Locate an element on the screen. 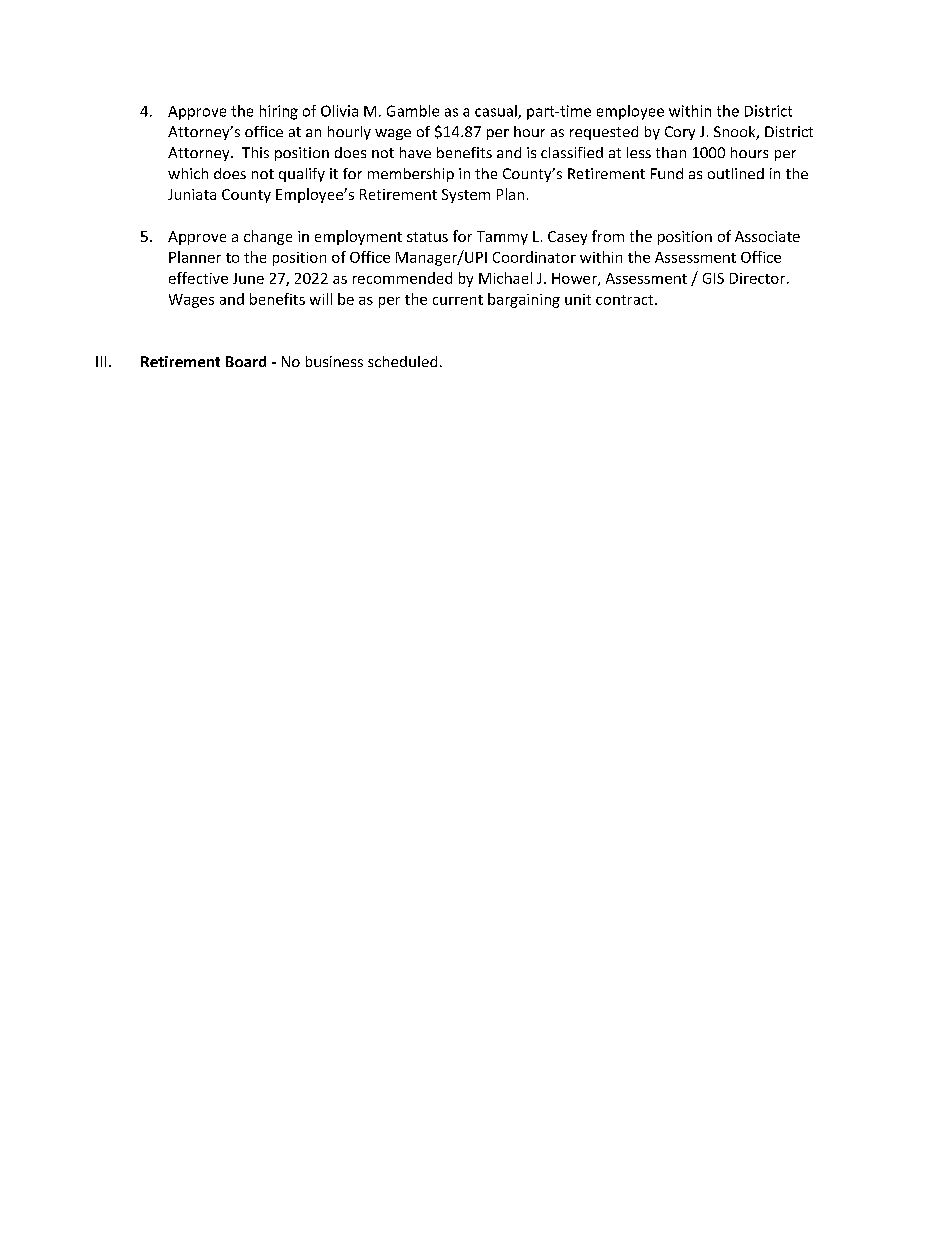 This screenshot has width=952, height=1233. scheduled is located at coordinates (402, 361).
